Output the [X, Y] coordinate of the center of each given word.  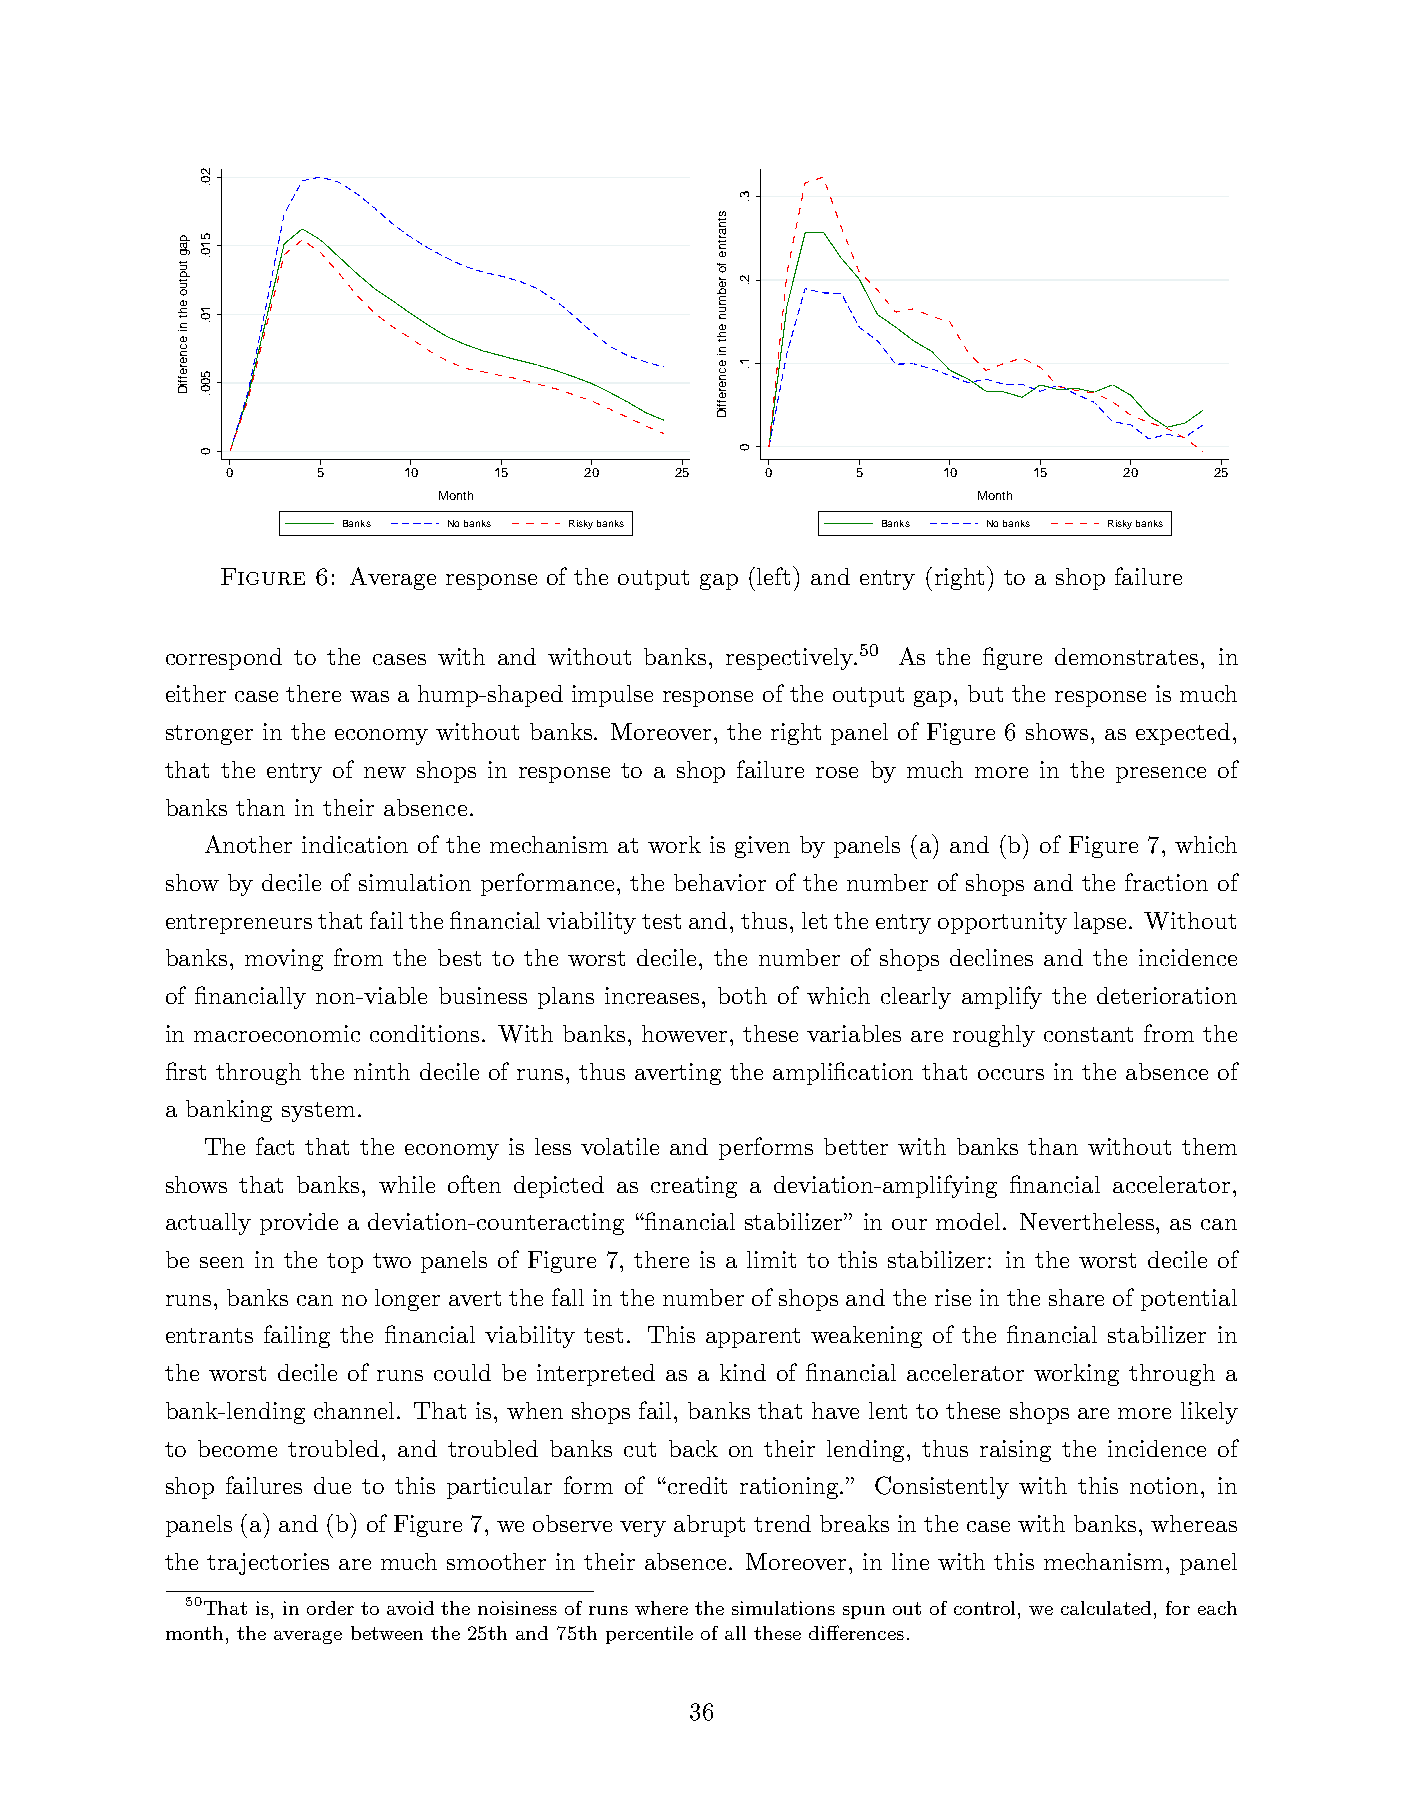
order [330, 1608]
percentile [649, 1635]
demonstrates [1126, 656]
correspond [224, 659]
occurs [1011, 1074]
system [318, 1112]
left [775, 575]
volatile [620, 1146]
